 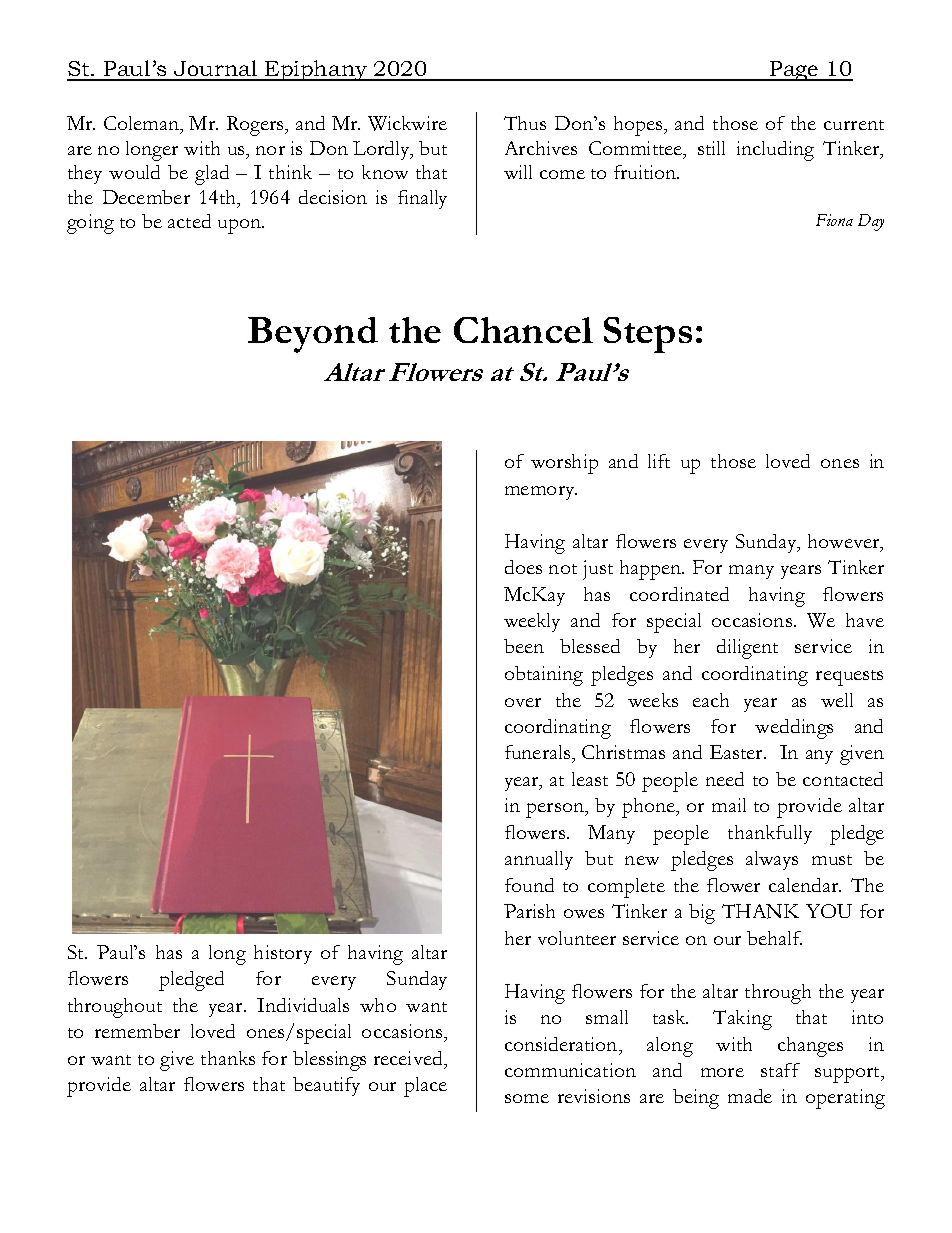 I want to click on funerals, so click(x=539, y=754).
